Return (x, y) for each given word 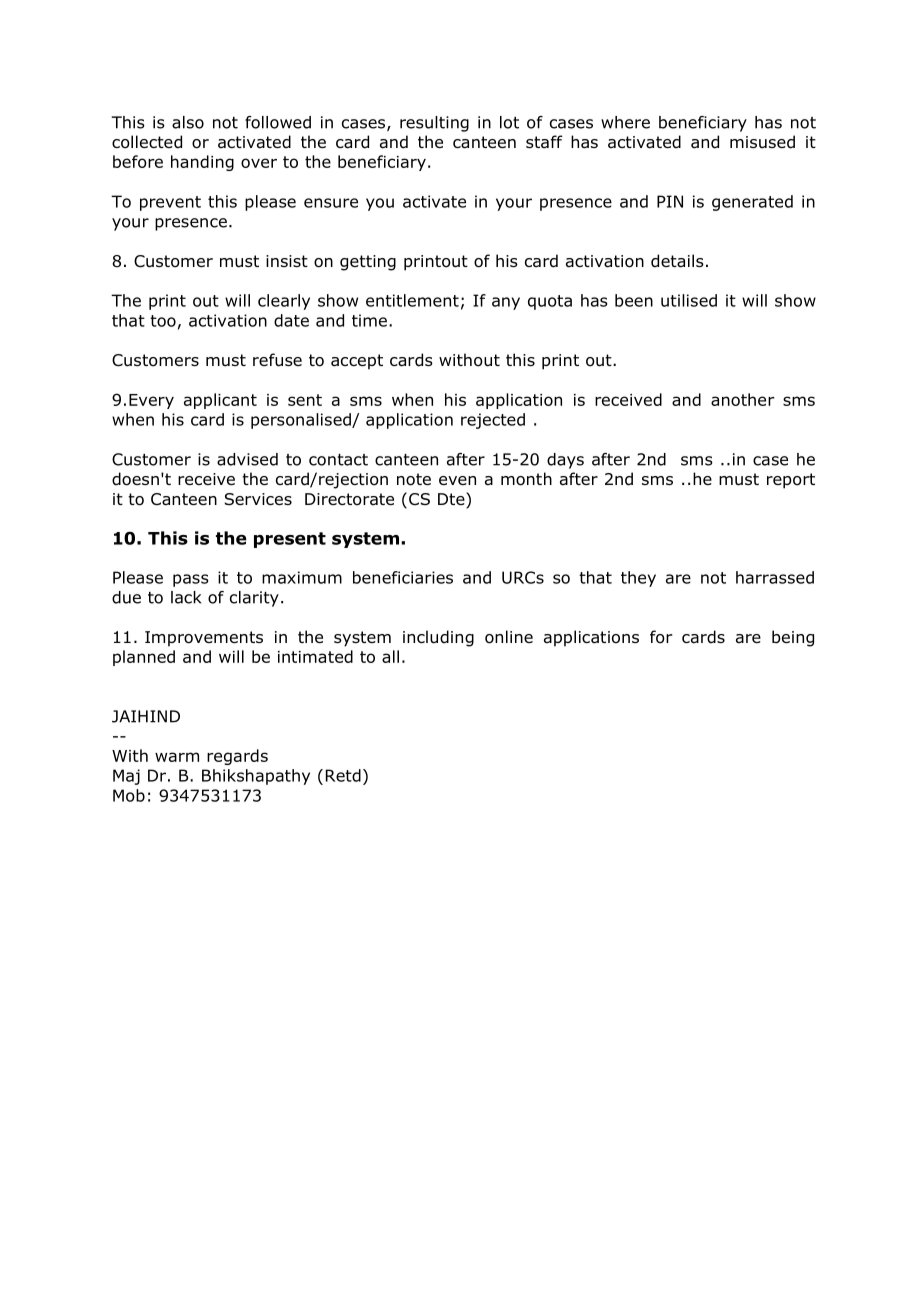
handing (202, 163)
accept (357, 362)
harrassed (775, 577)
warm (177, 757)
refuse (277, 360)
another (743, 399)
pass (191, 580)
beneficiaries (403, 577)
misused (762, 142)
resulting (434, 124)
